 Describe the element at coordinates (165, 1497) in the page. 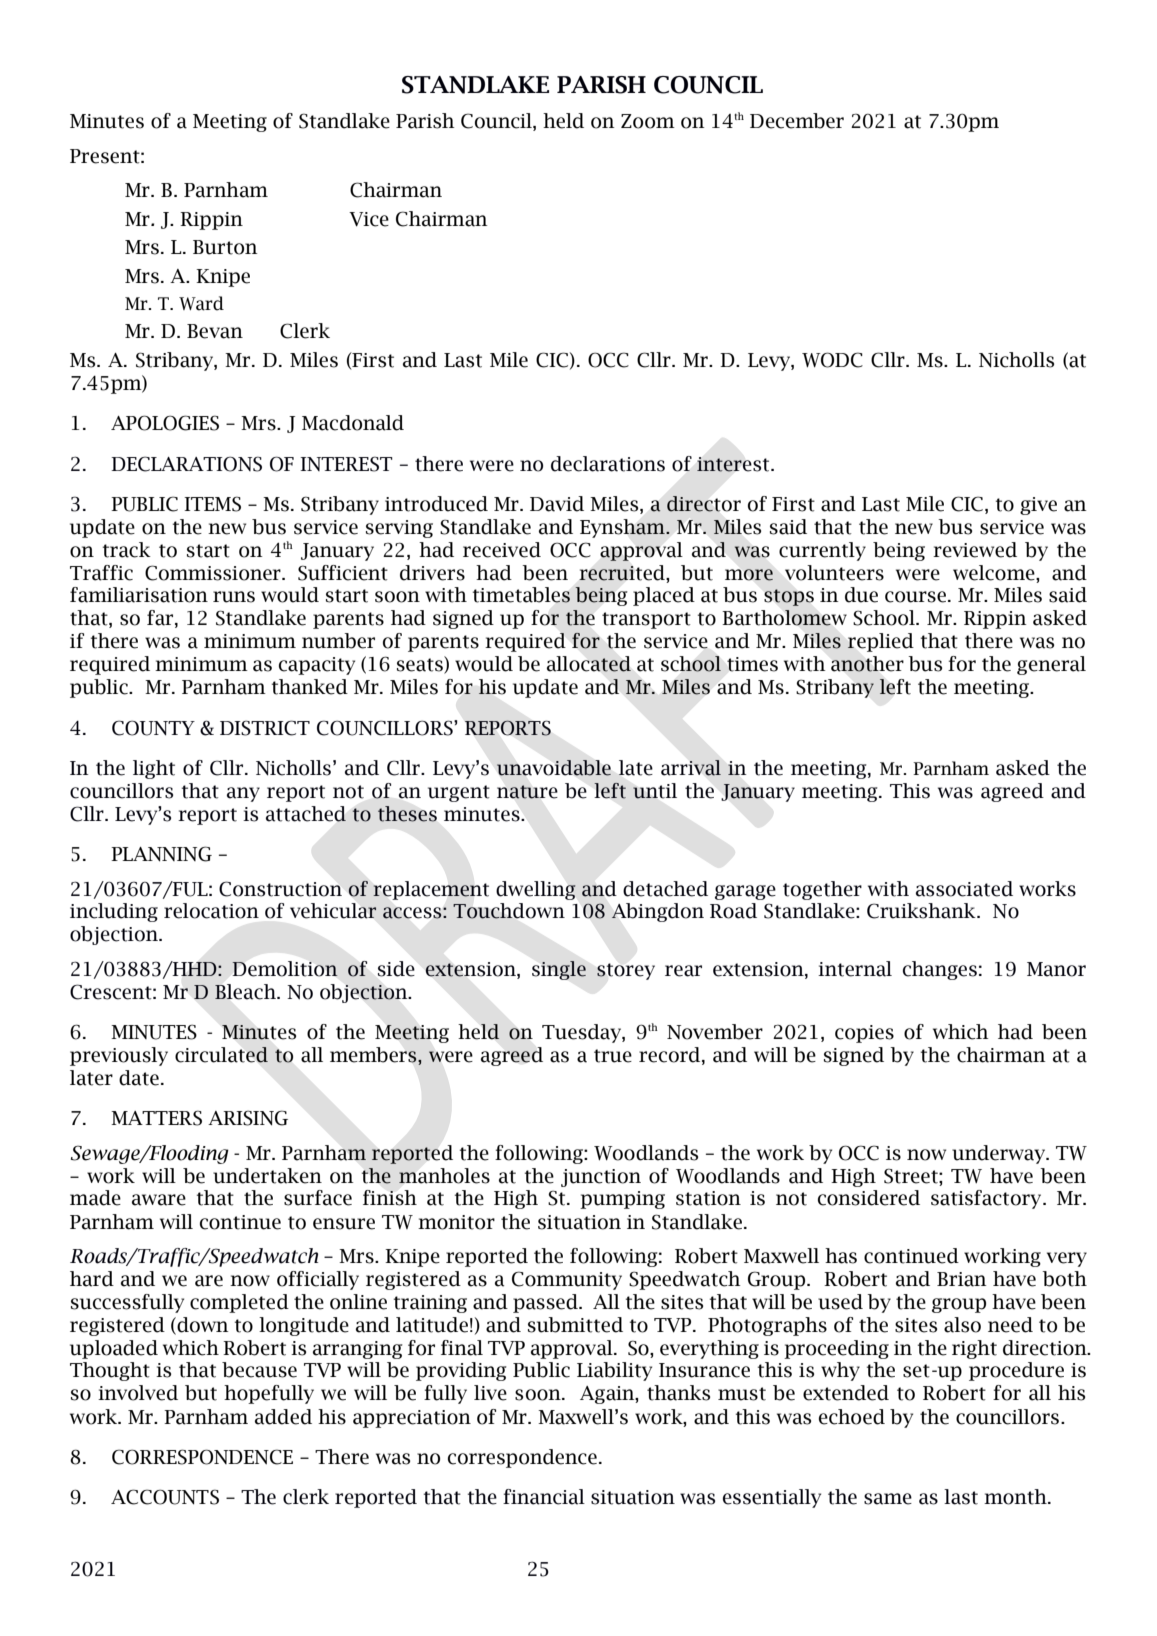

I see `ACCOUNTS` at that location.
